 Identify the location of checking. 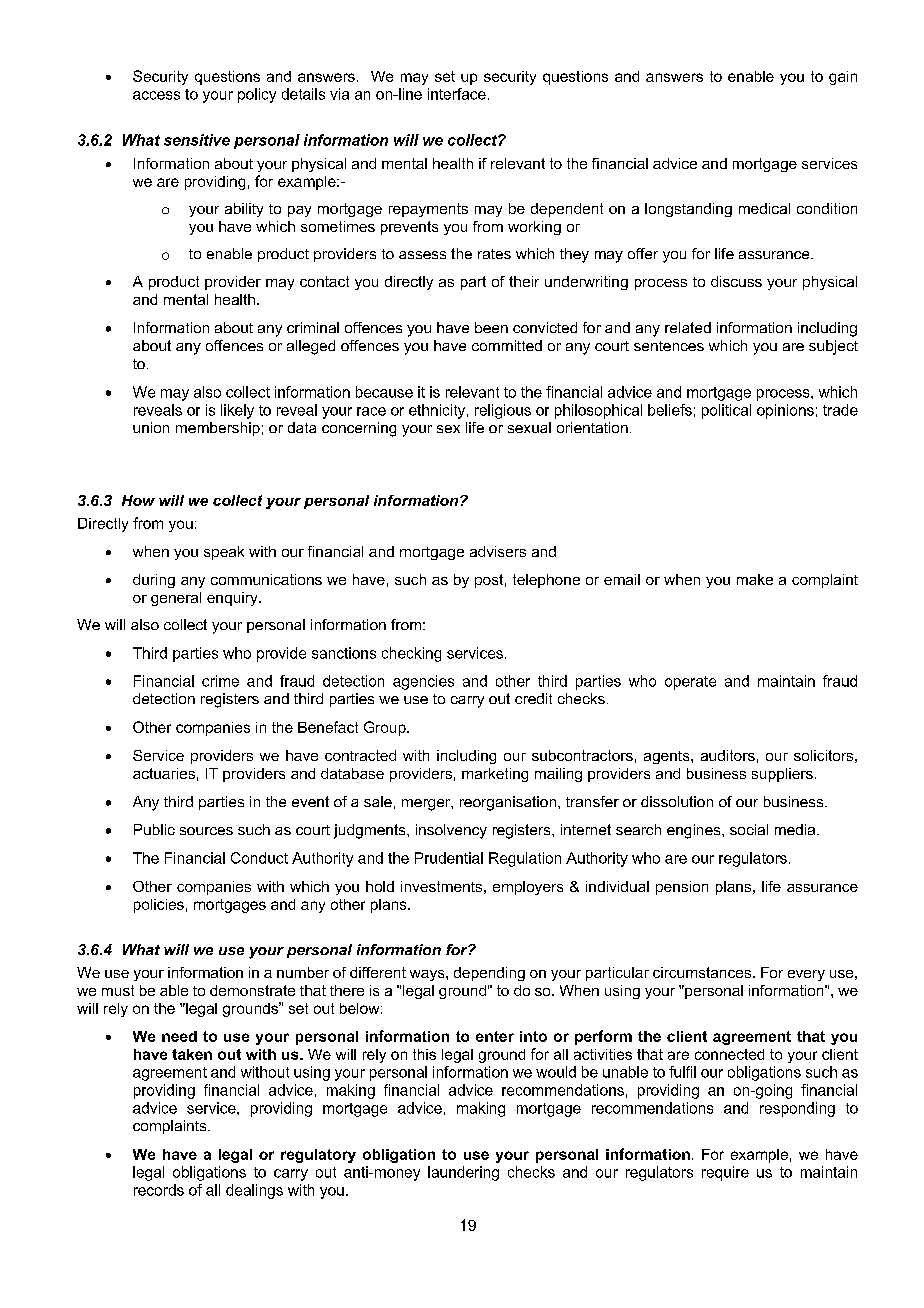
(411, 654).
